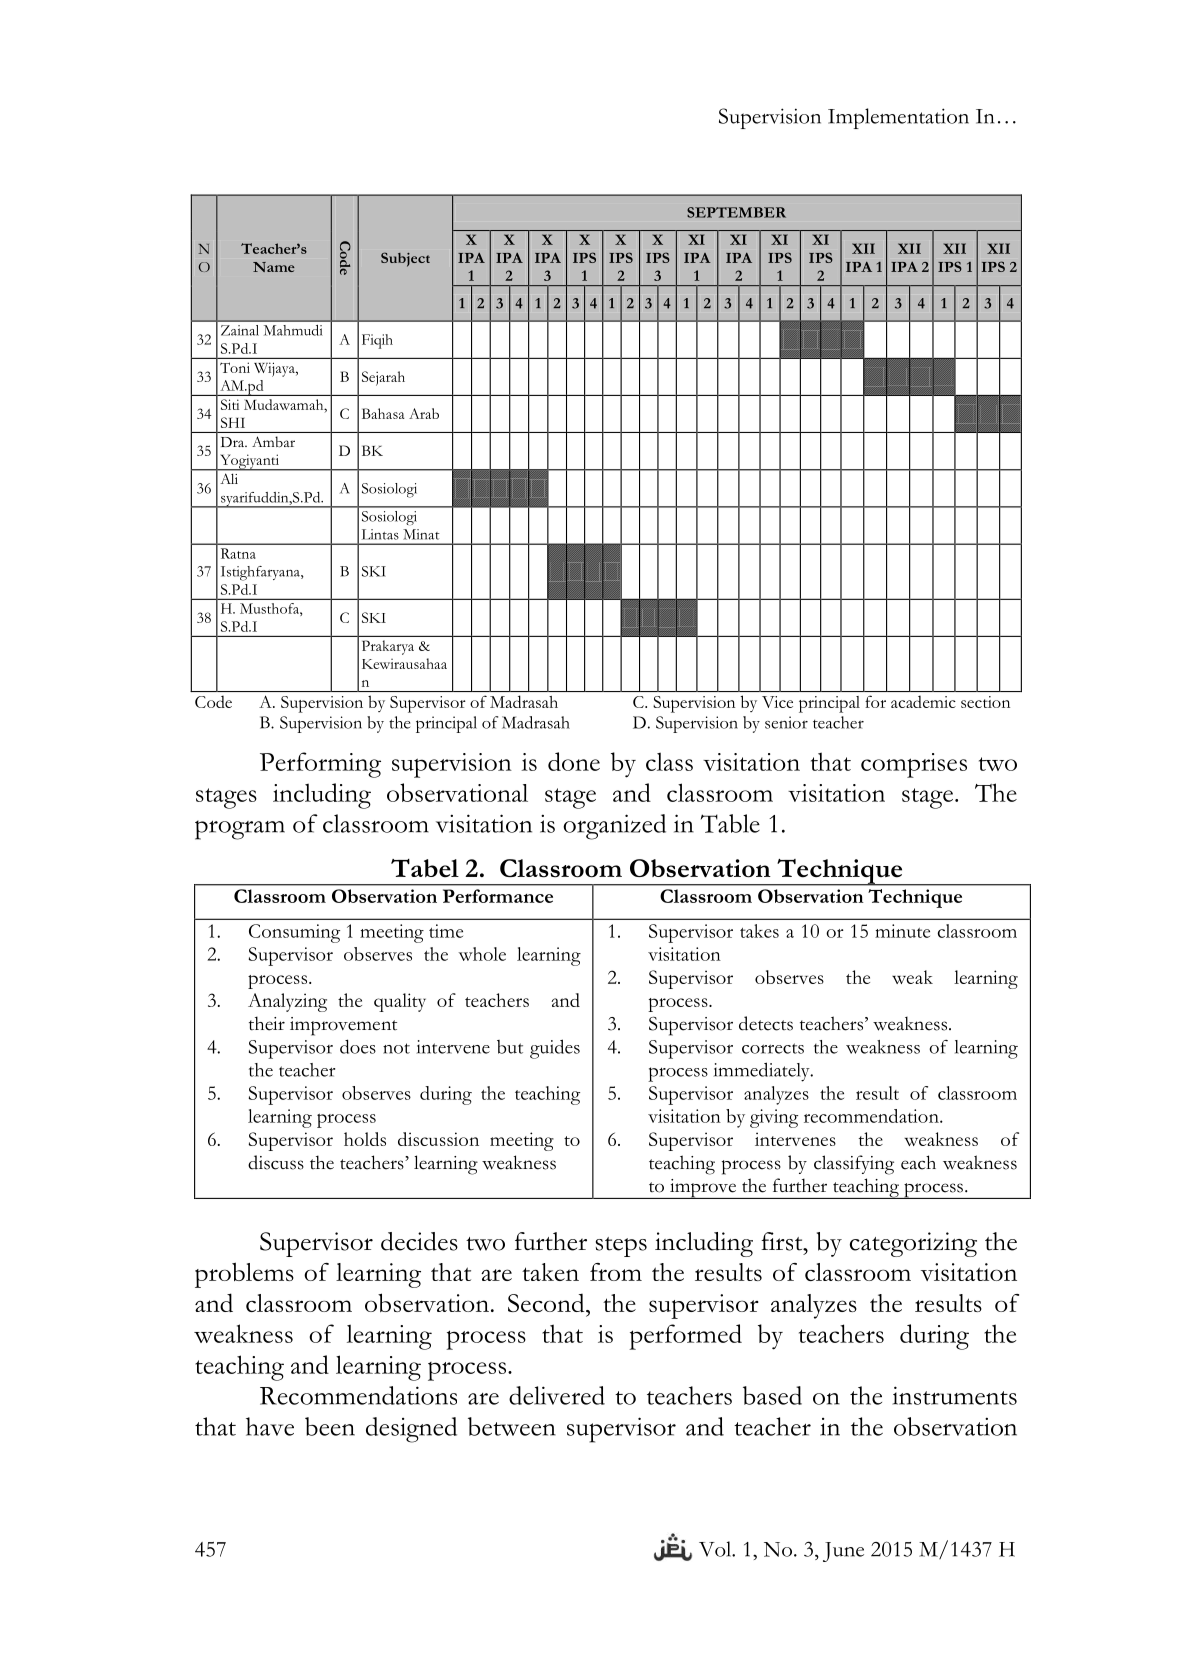 Image resolution: width=1180 pixels, height=1666 pixels. I want to click on categorizing, so click(913, 1244).
